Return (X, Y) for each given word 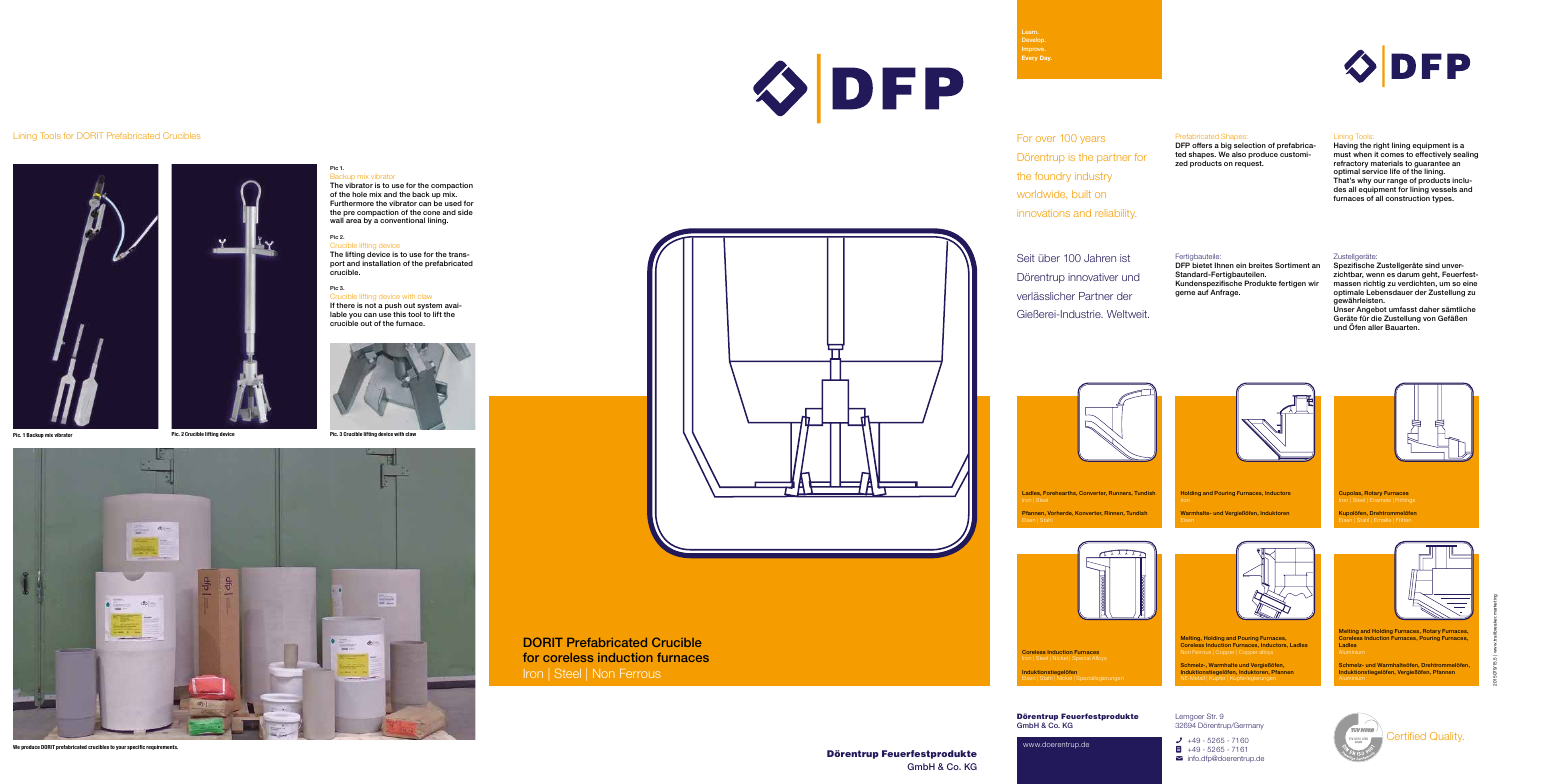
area (354, 221)
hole (359, 194)
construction (1408, 198)
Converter (1093, 493)
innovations (1043, 213)
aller (1375, 327)
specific (136, 747)
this (399, 314)
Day (1046, 58)
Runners (1120, 493)
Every (1030, 58)
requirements (162, 747)
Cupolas (1350, 495)
